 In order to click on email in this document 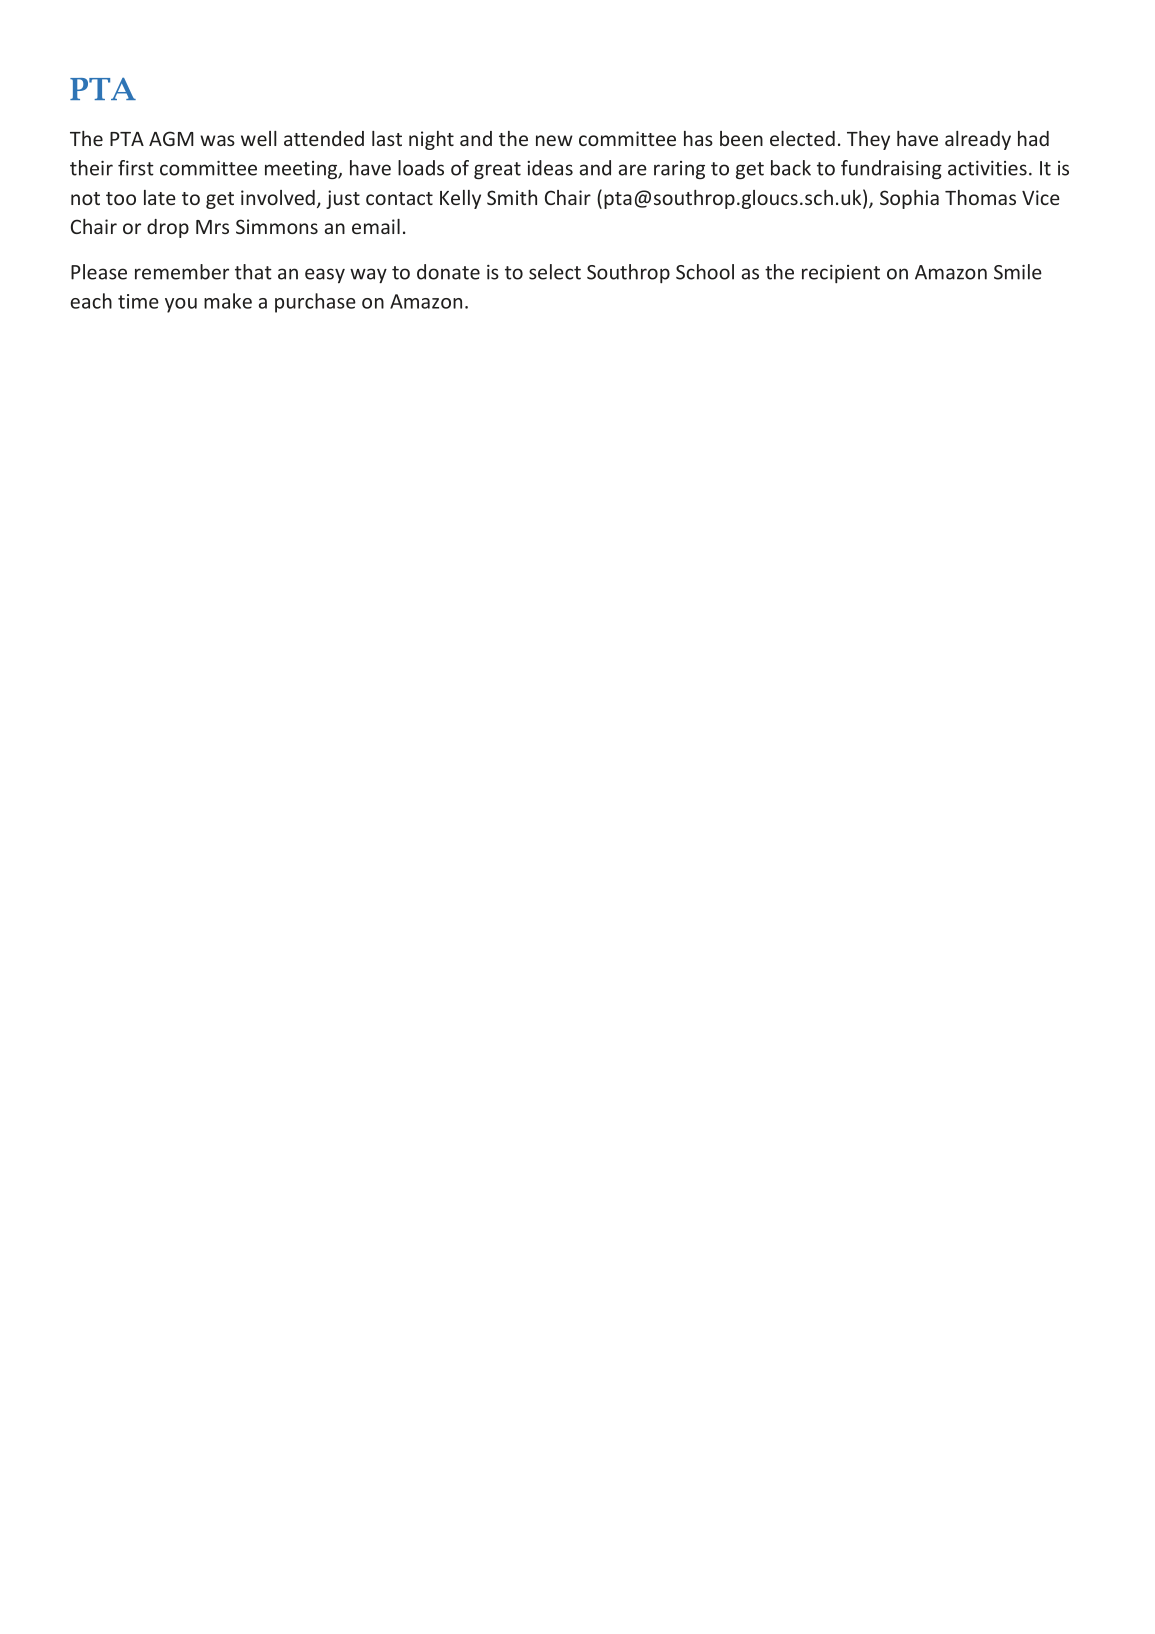, I will do `click(376, 226)`.
